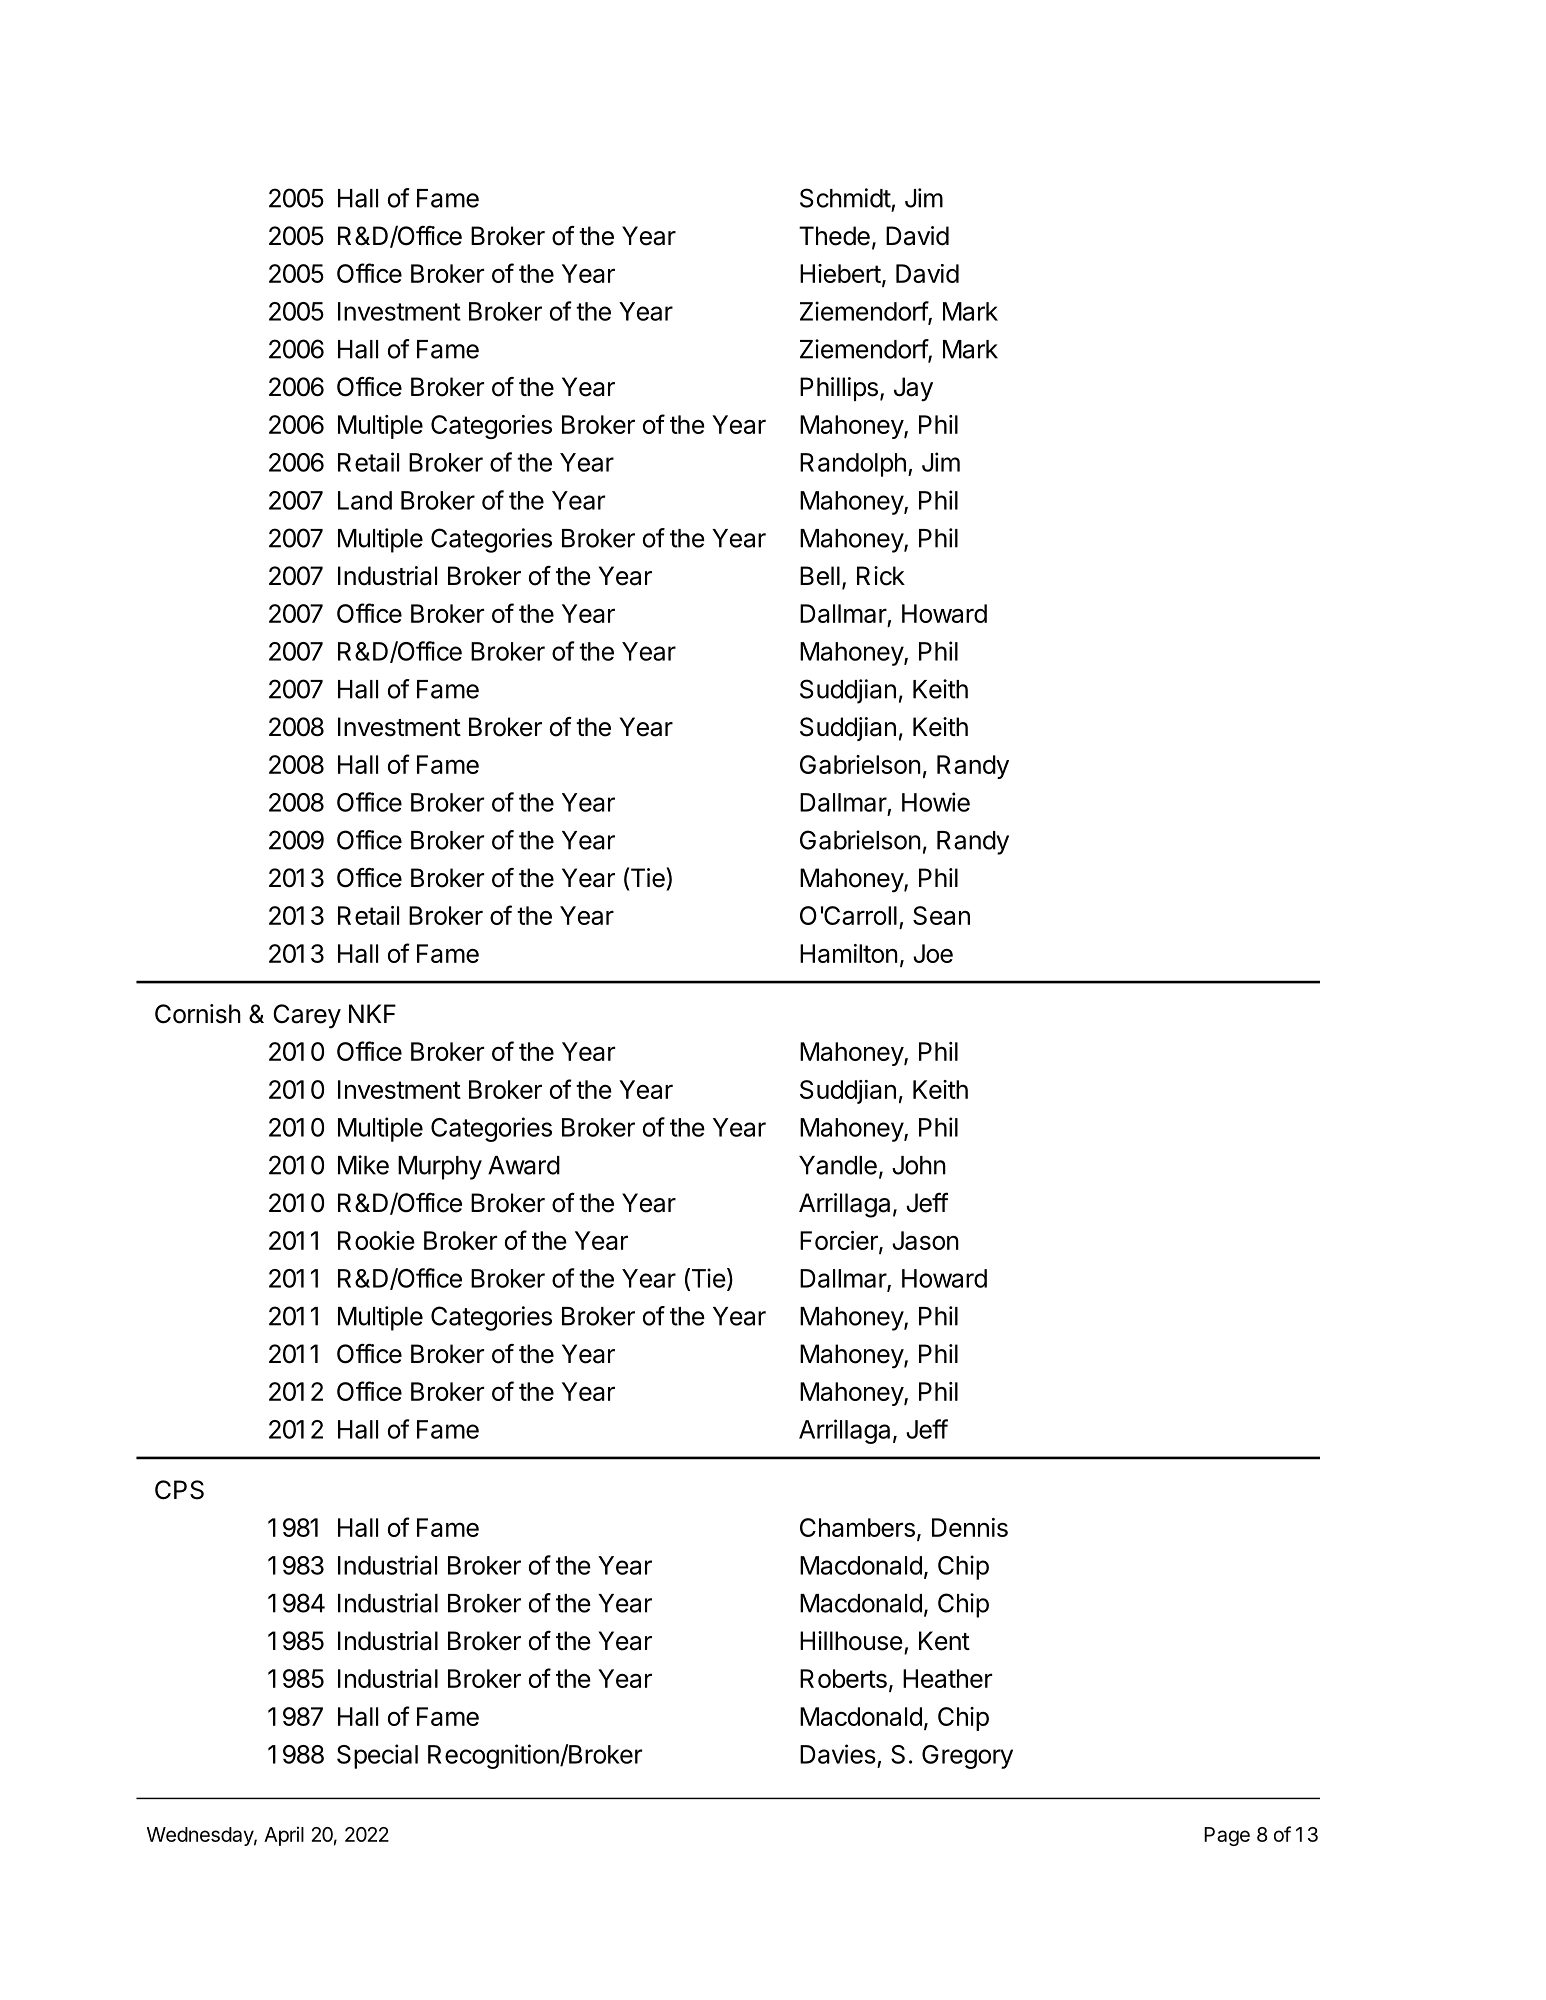  I want to click on Rick, so click(881, 576).
